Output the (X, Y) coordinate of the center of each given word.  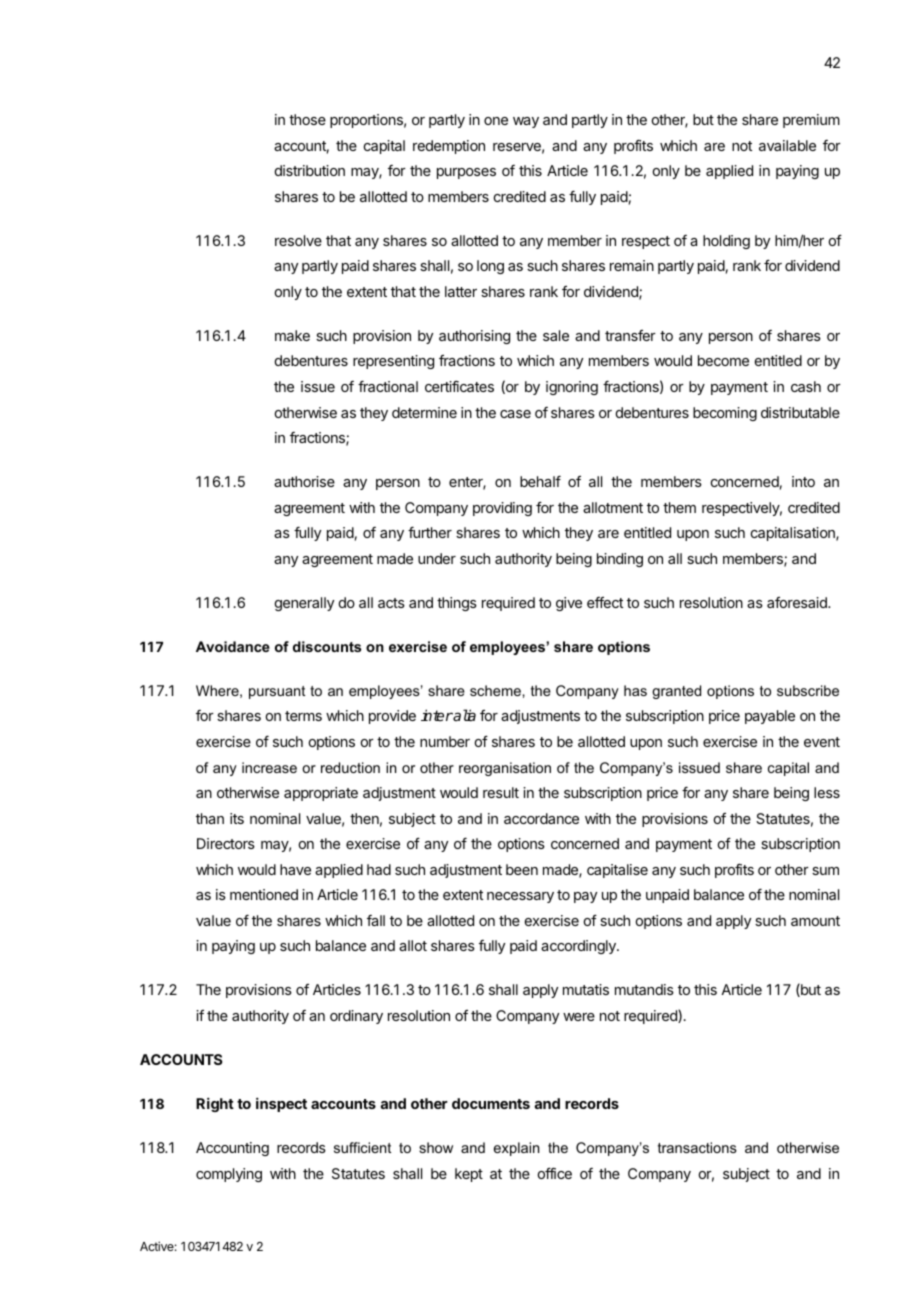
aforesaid (798, 602)
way (526, 122)
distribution (310, 170)
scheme (496, 690)
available (787, 145)
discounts (327, 646)
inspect (281, 1104)
